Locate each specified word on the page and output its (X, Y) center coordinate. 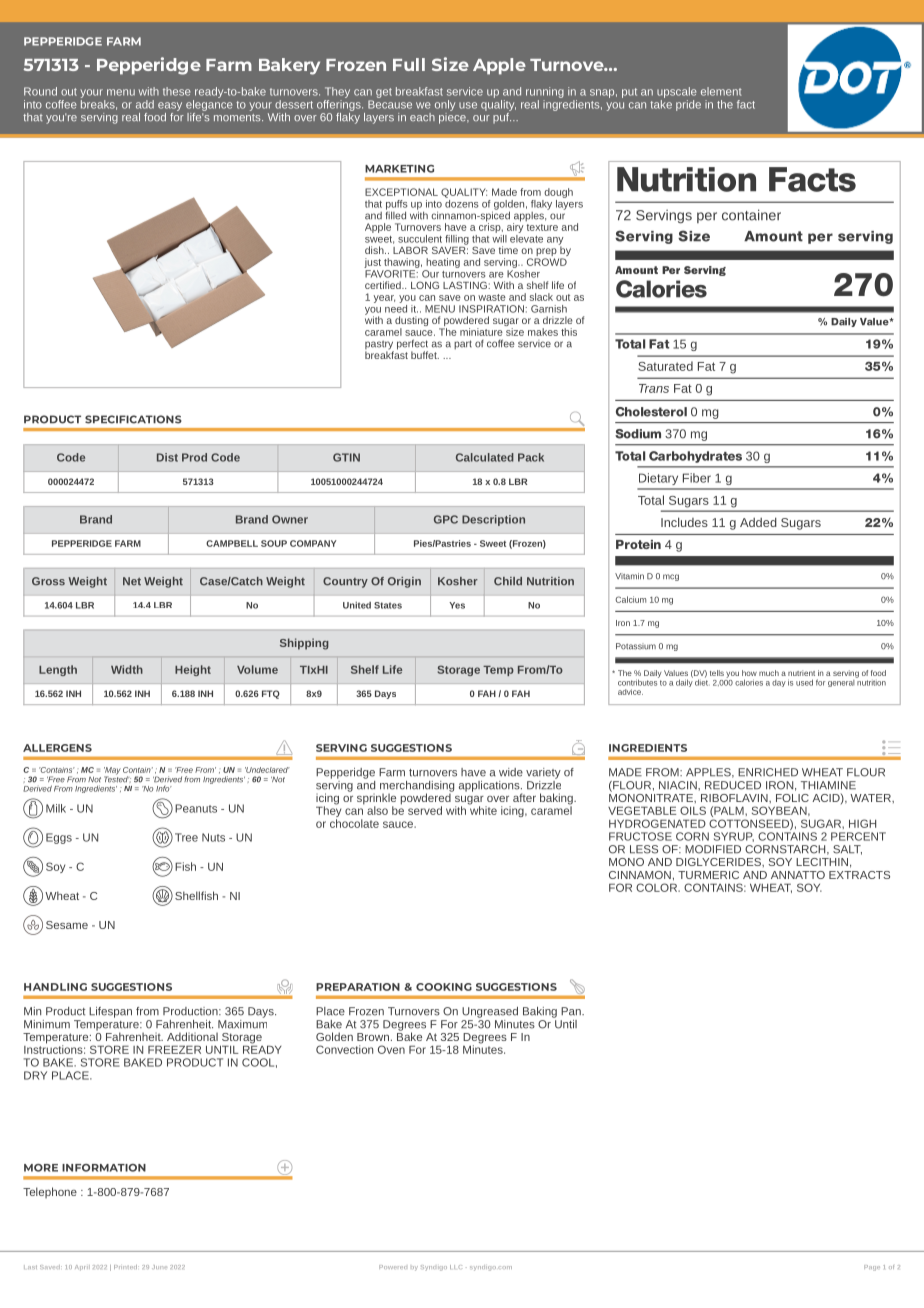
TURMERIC (708, 875)
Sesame (67, 925)
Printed (126, 1267)
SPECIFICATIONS (133, 419)
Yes (457, 605)
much (769, 673)
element (721, 91)
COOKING (444, 987)
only (445, 105)
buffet (425, 355)
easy (170, 106)
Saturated (665, 366)
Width (127, 669)
